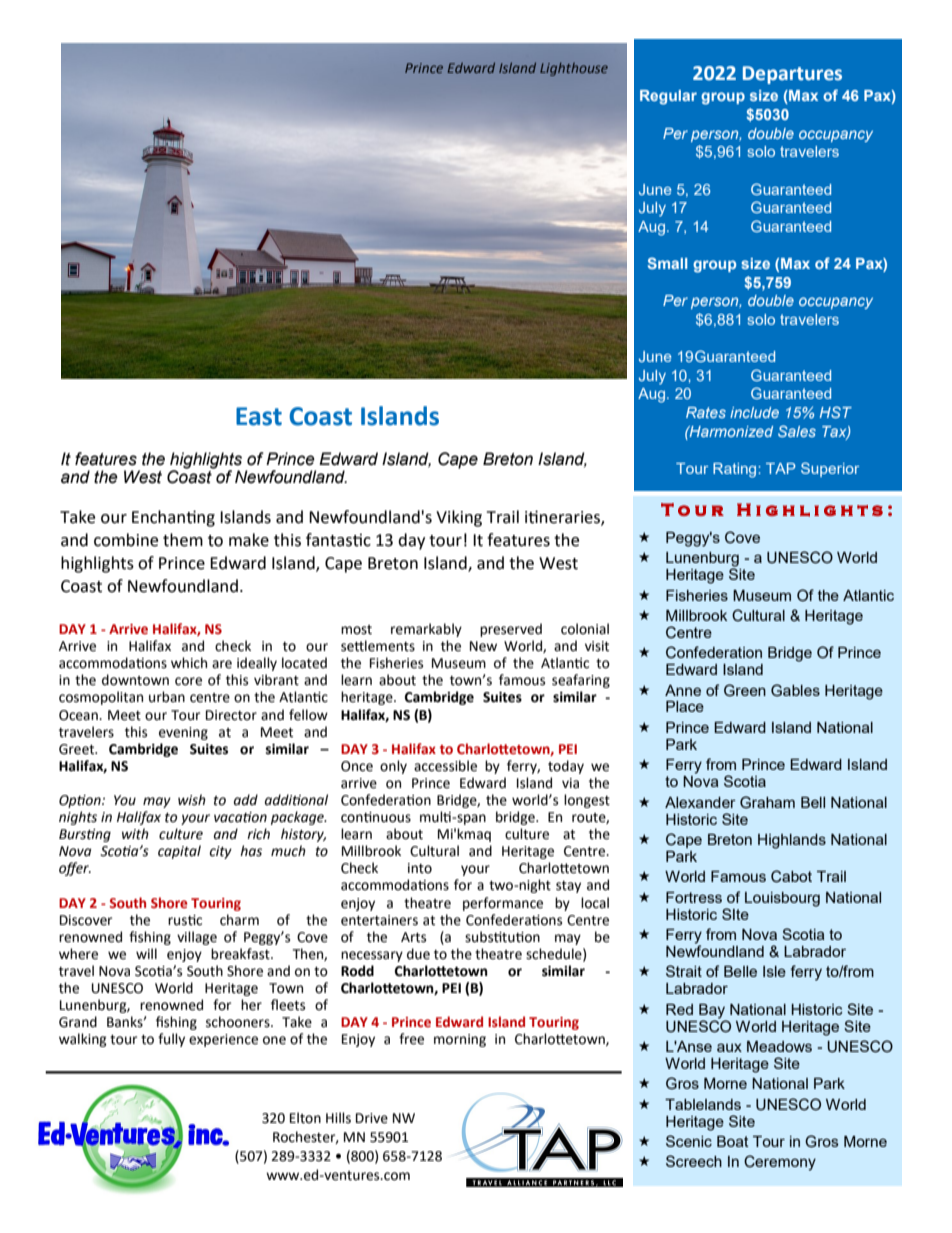  I want to click on capital, so click(179, 852).
